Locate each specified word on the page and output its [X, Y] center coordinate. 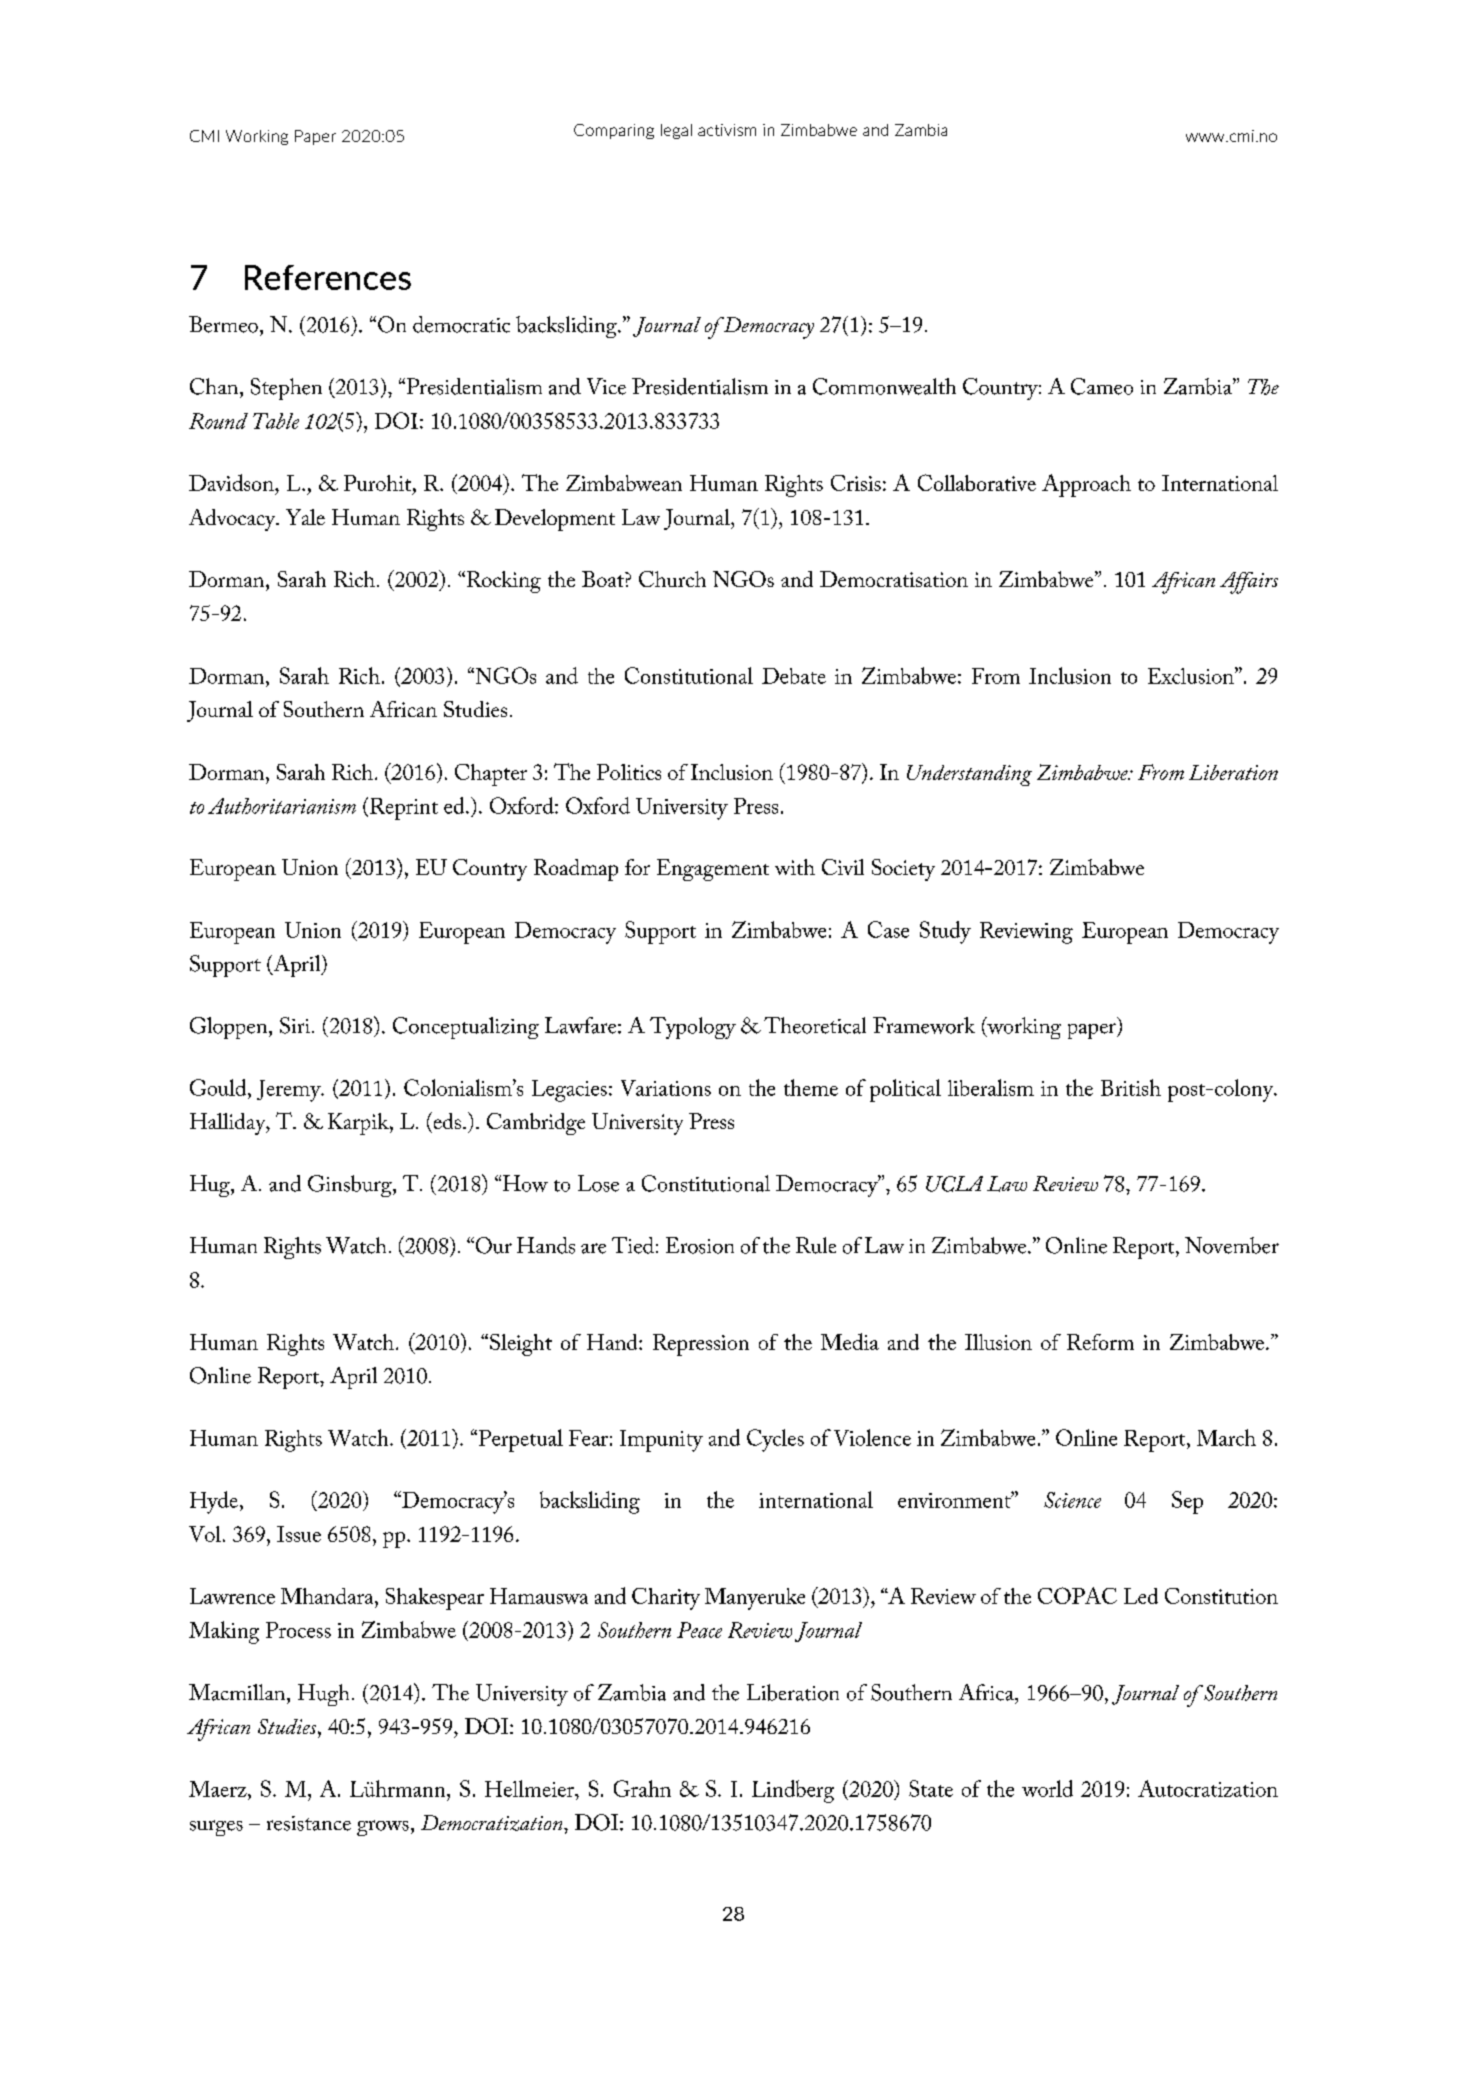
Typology [693, 1028]
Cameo [1102, 386]
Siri [295, 1025]
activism [727, 130]
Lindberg [793, 1791]
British [1131, 1087]
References [328, 277]
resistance [309, 1823]
